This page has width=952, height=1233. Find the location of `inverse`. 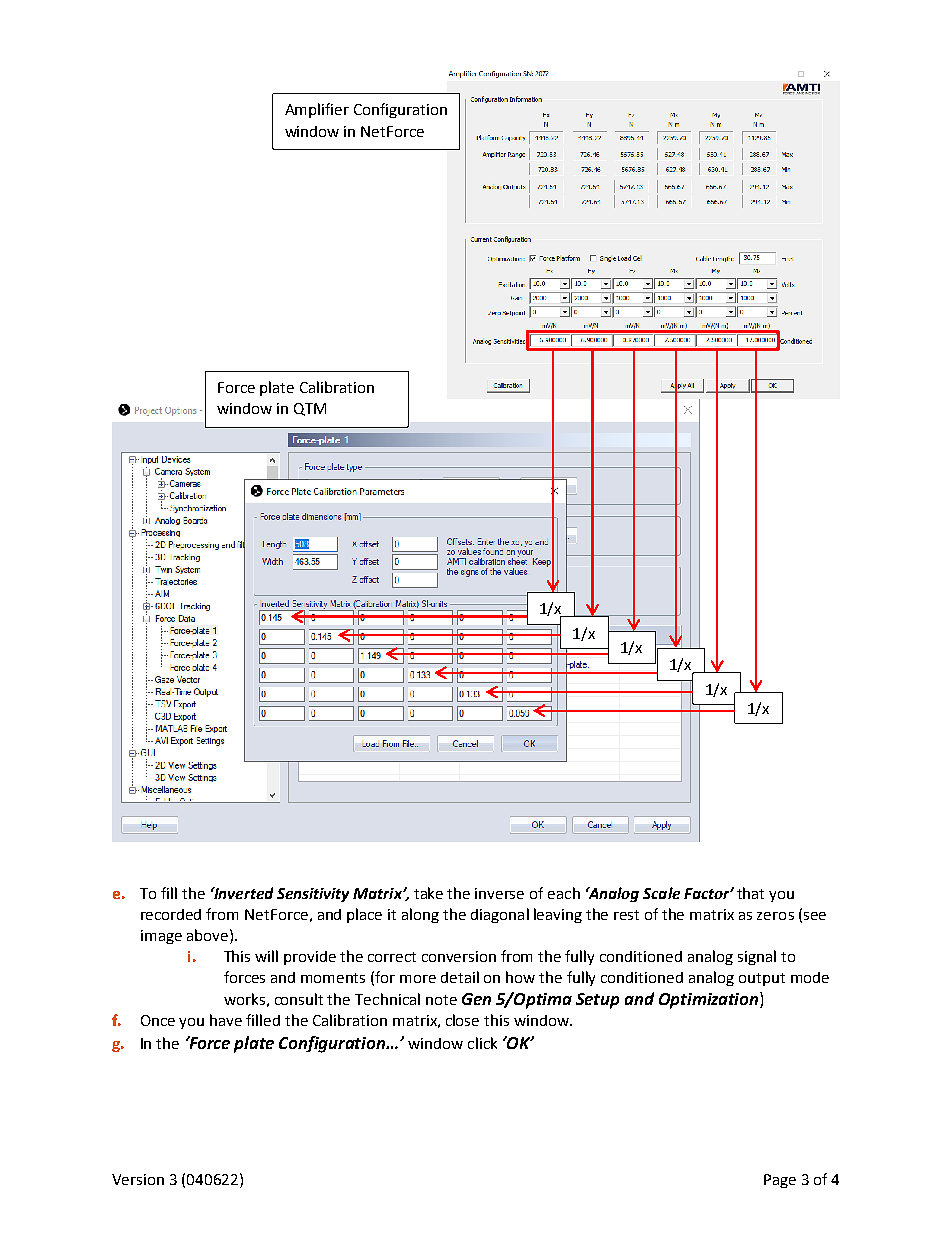

inverse is located at coordinates (499, 893).
